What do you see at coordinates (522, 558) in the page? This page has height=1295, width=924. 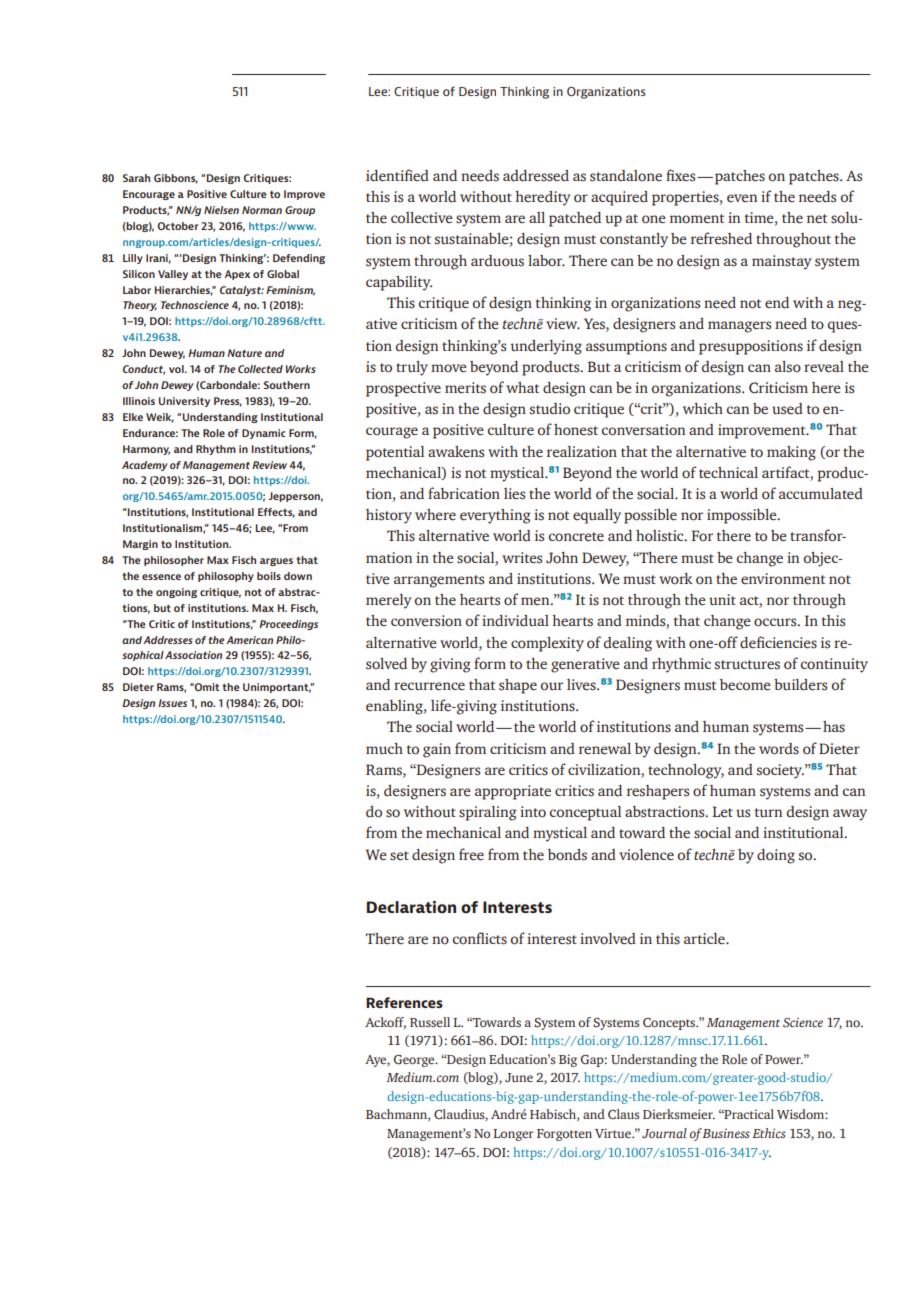 I see `writes` at bounding box center [522, 558].
